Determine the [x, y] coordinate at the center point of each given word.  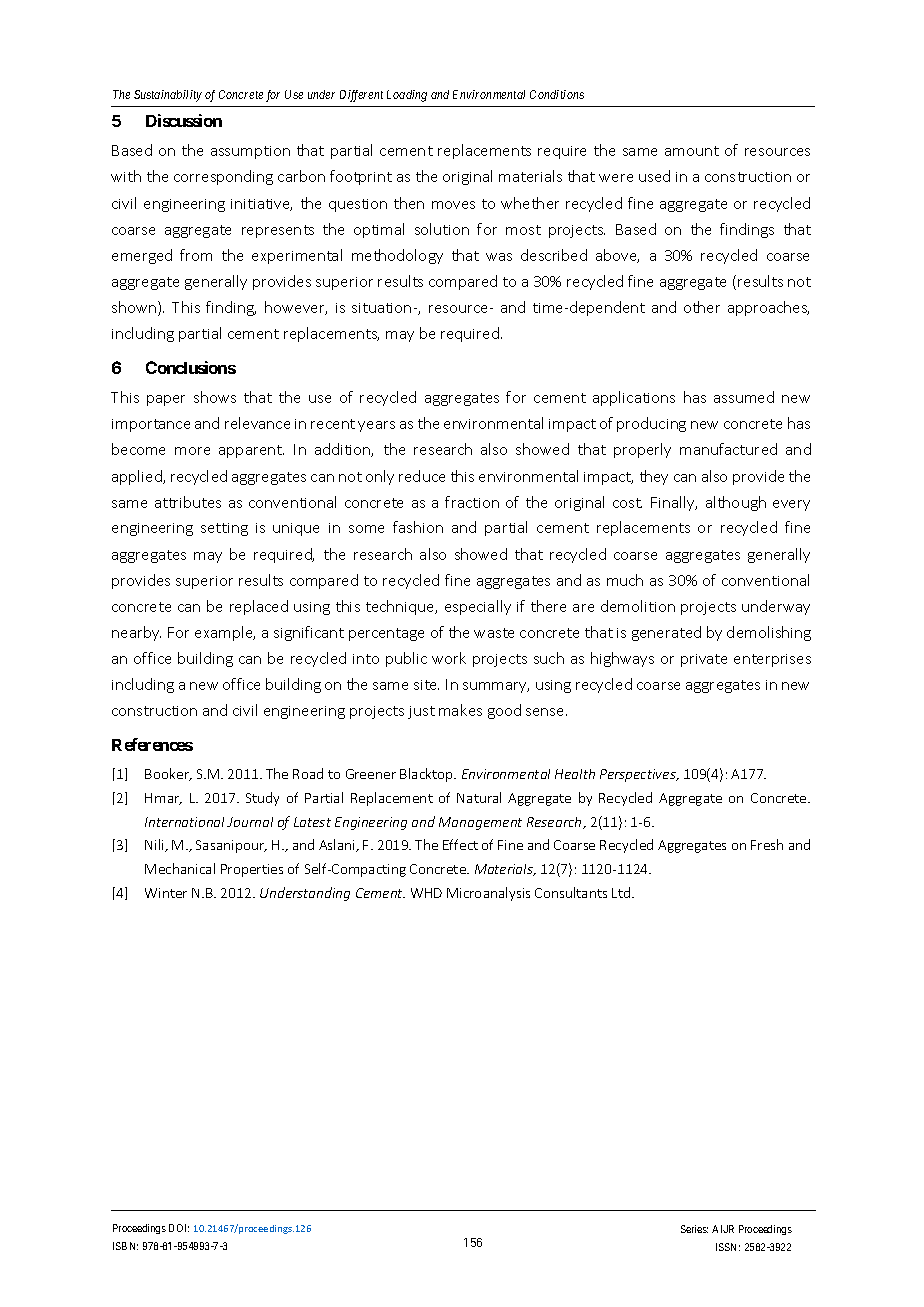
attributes [188, 502]
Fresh [767, 844]
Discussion [184, 120]
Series [694, 1229]
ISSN [728, 1247]
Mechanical [180, 868]
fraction [472, 502]
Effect [460, 844]
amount [692, 151]
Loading [407, 96]
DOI [179, 1228]
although [736, 503]
